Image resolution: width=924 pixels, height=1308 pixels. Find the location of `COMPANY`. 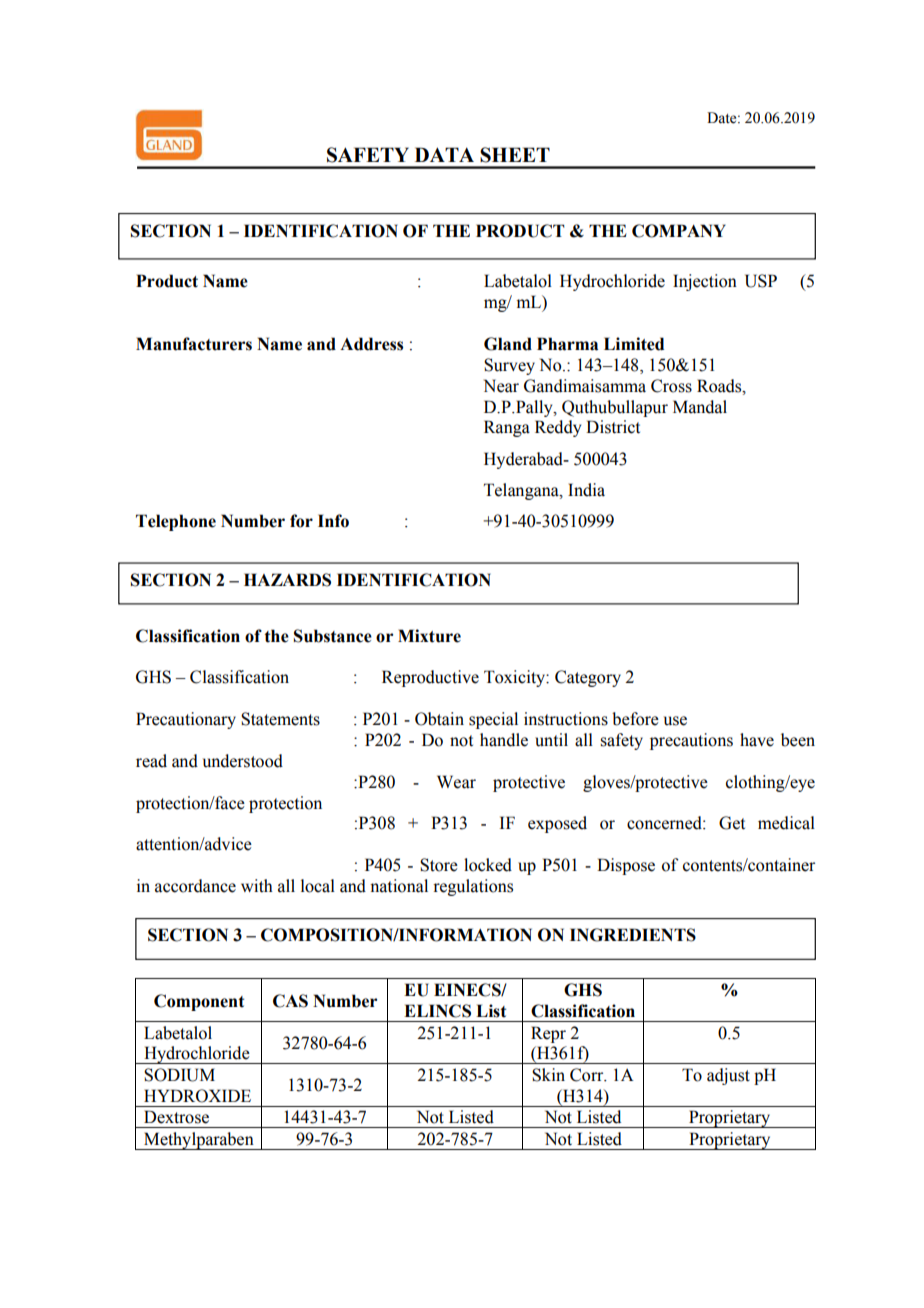

COMPANY is located at coordinates (679, 231).
